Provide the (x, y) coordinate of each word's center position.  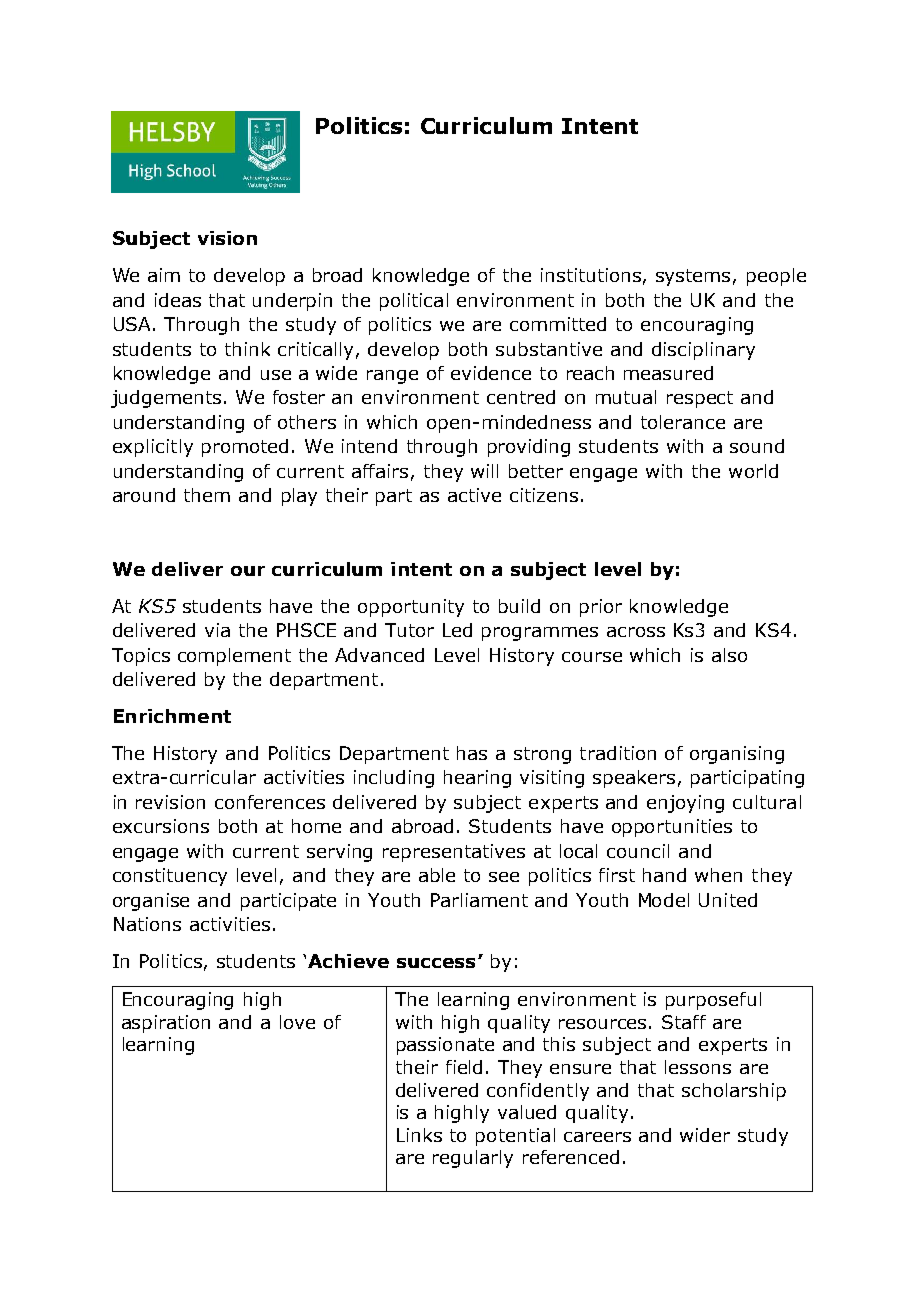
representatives (454, 853)
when (718, 875)
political (414, 302)
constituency (170, 877)
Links (419, 1135)
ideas (178, 300)
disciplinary (703, 351)
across (636, 632)
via (217, 630)
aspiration (166, 1024)
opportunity (411, 608)
